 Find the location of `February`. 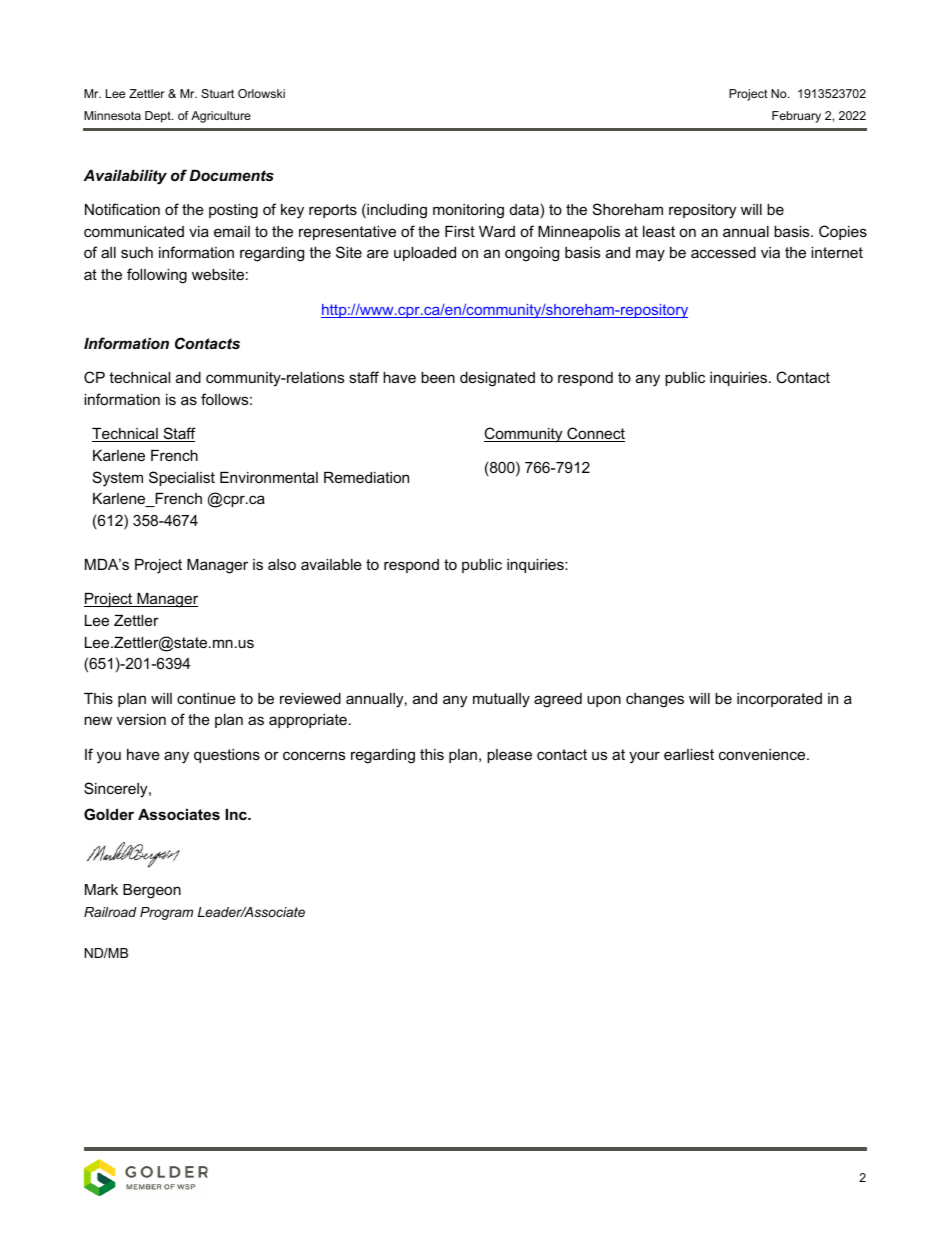

February is located at coordinates (796, 117).
